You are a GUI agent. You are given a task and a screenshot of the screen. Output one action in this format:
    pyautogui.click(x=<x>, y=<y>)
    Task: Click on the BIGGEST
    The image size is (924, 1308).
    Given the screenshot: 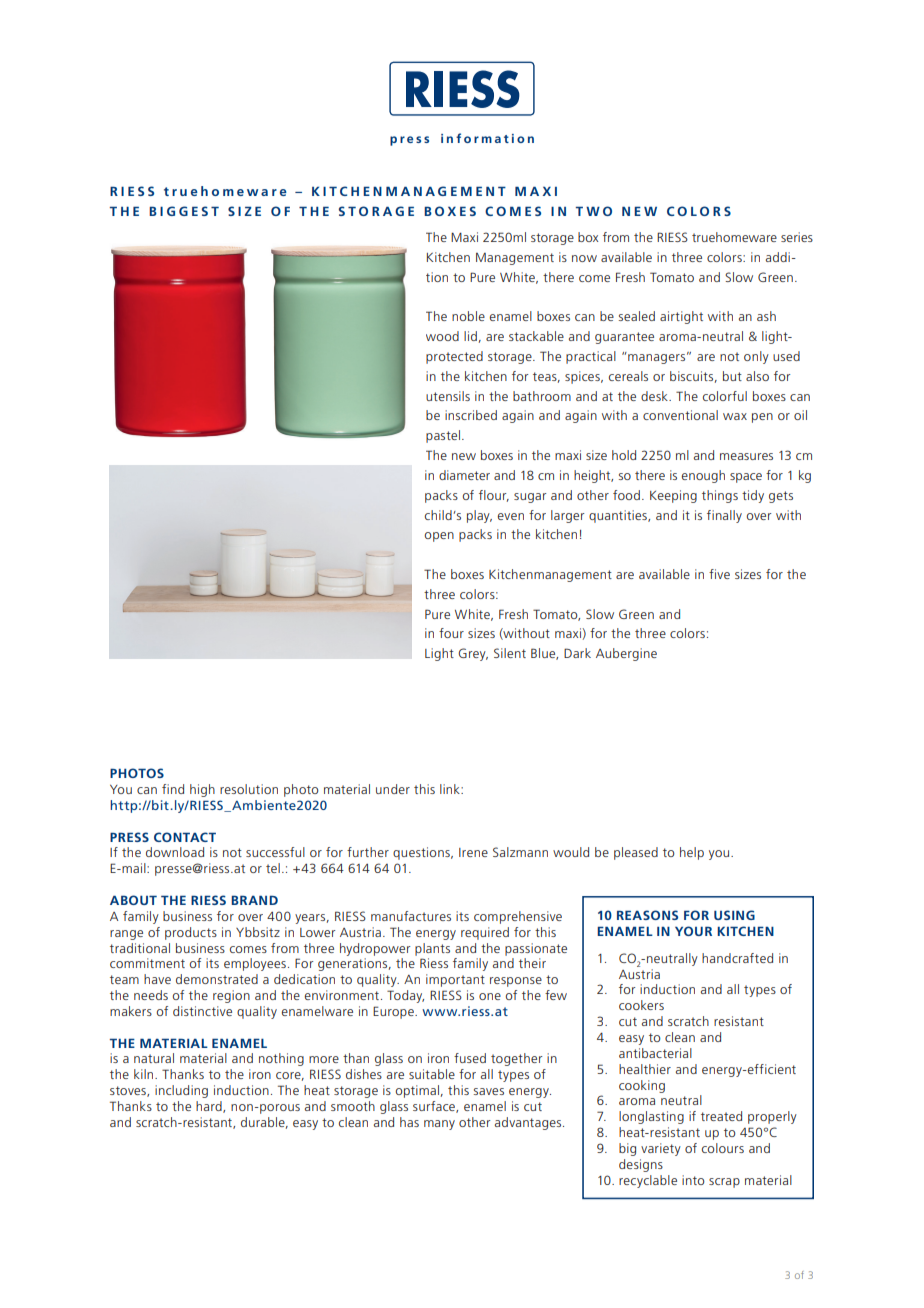 What is the action you would take?
    pyautogui.click(x=184, y=211)
